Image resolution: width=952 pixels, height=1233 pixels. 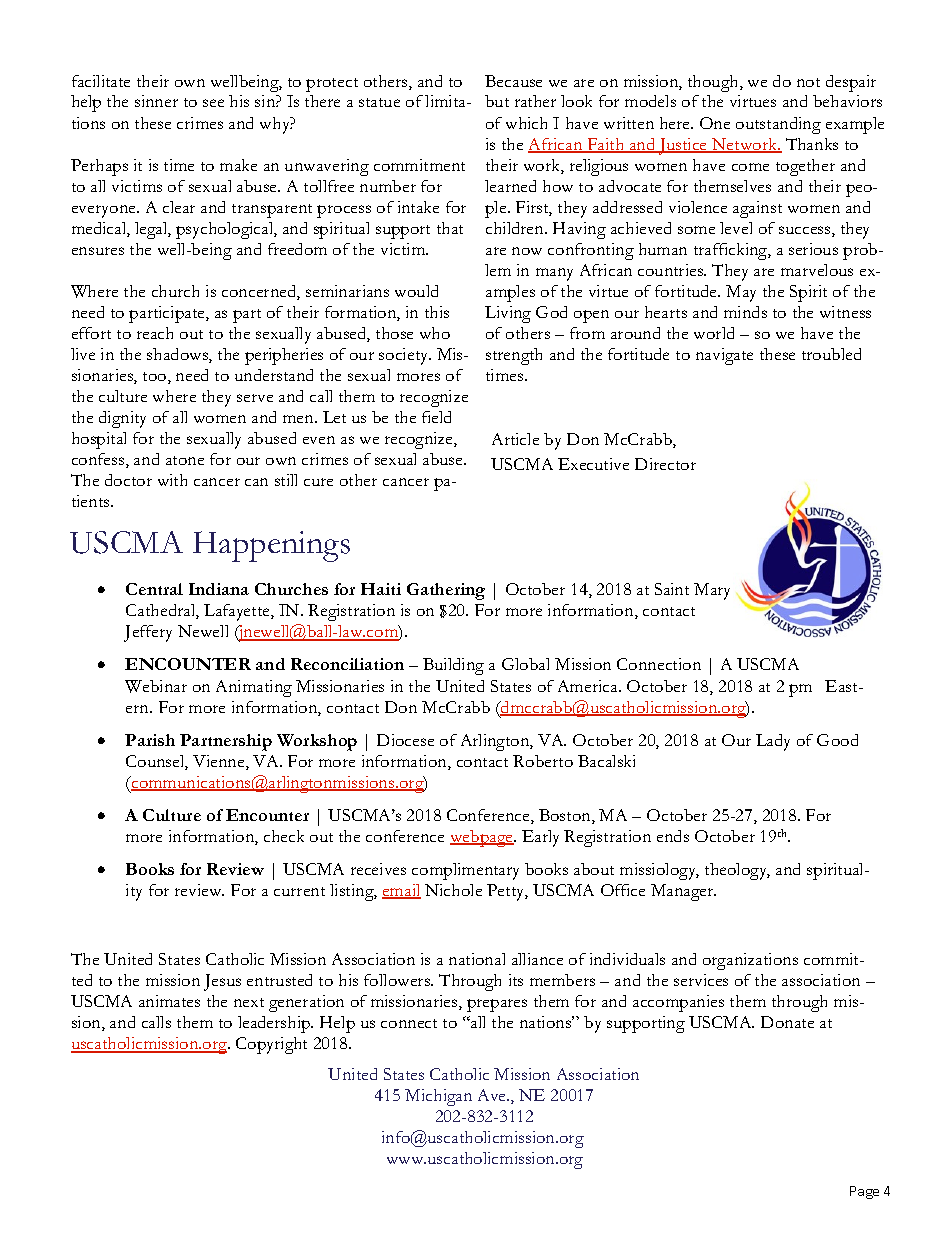 I want to click on sinner, so click(x=156, y=101).
